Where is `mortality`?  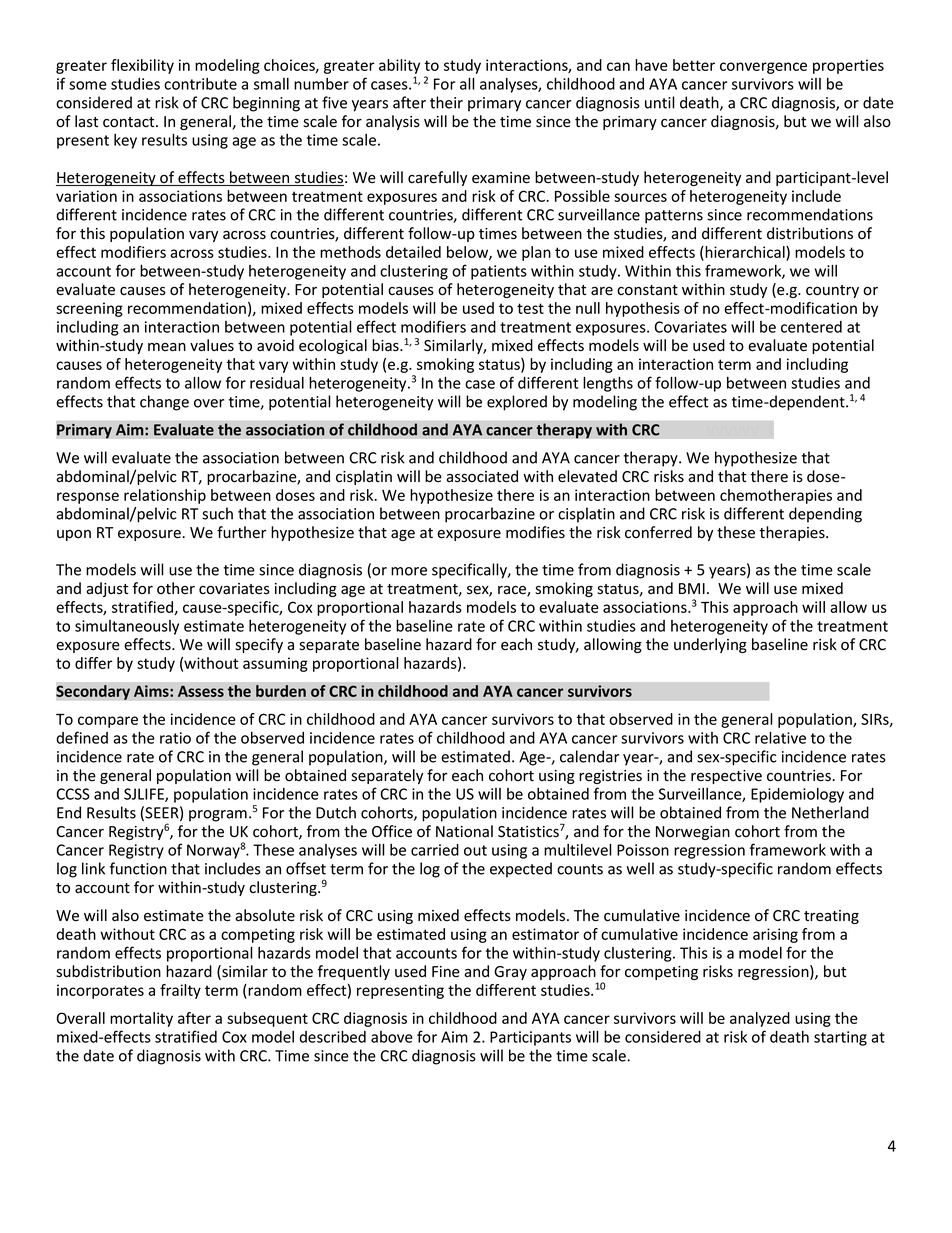 mortality is located at coordinates (141, 1019).
